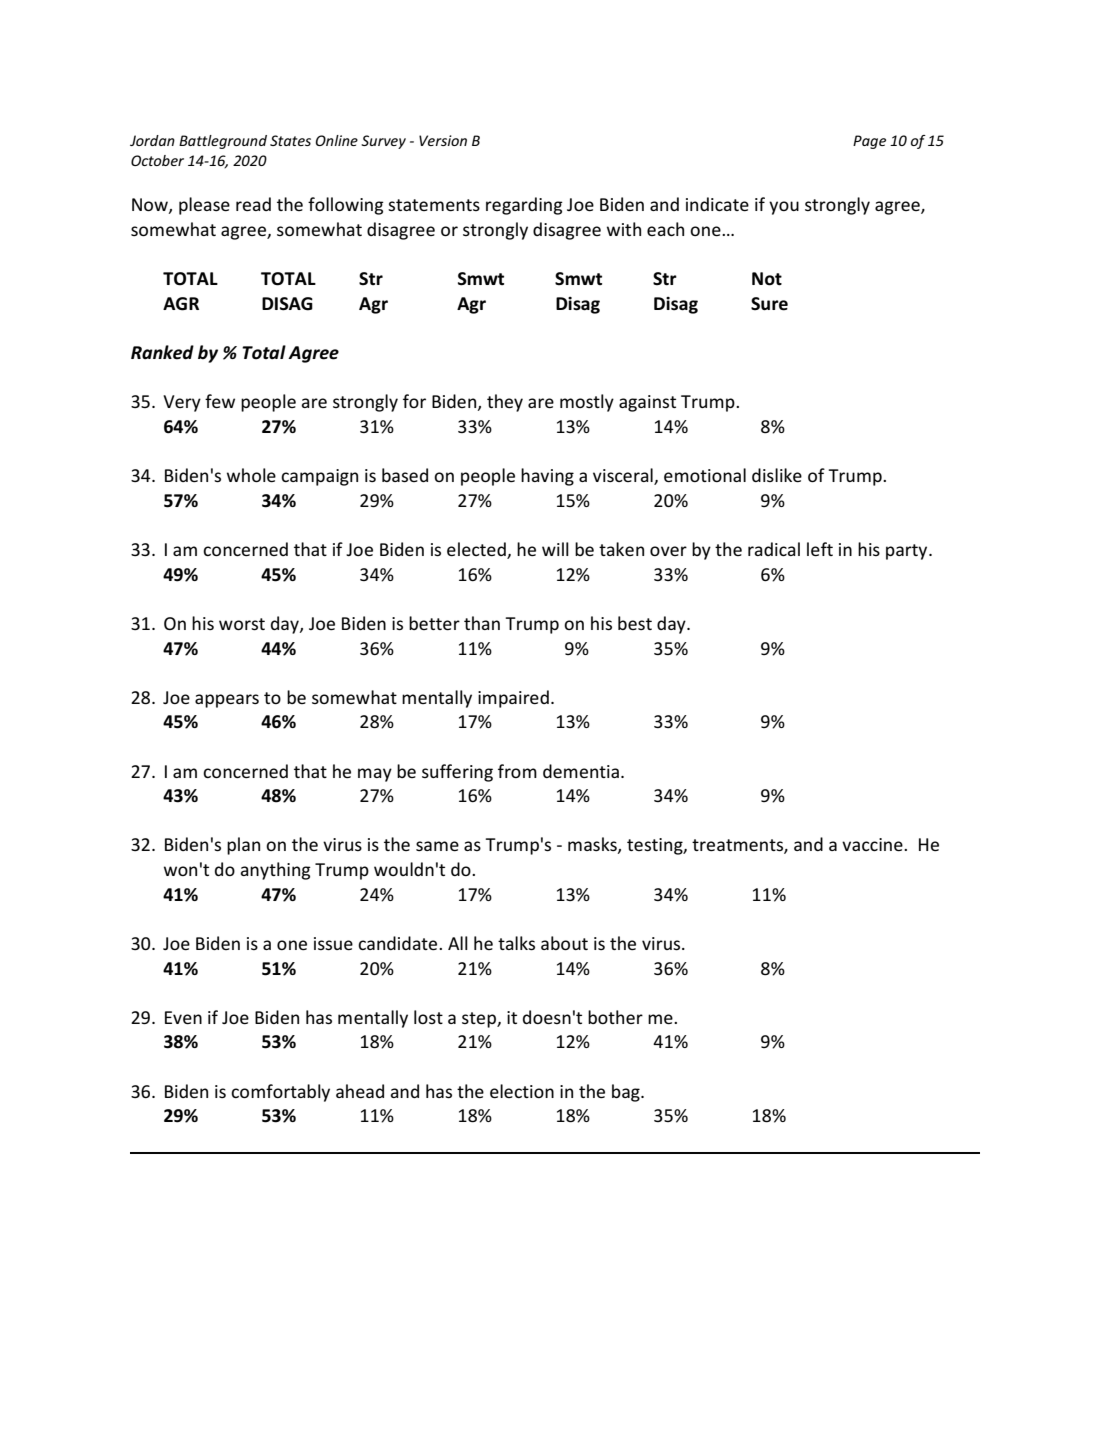 This image has height=1438, width=1111. Describe the element at coordinates (482, 623) in the image. I see `than` at that location.
